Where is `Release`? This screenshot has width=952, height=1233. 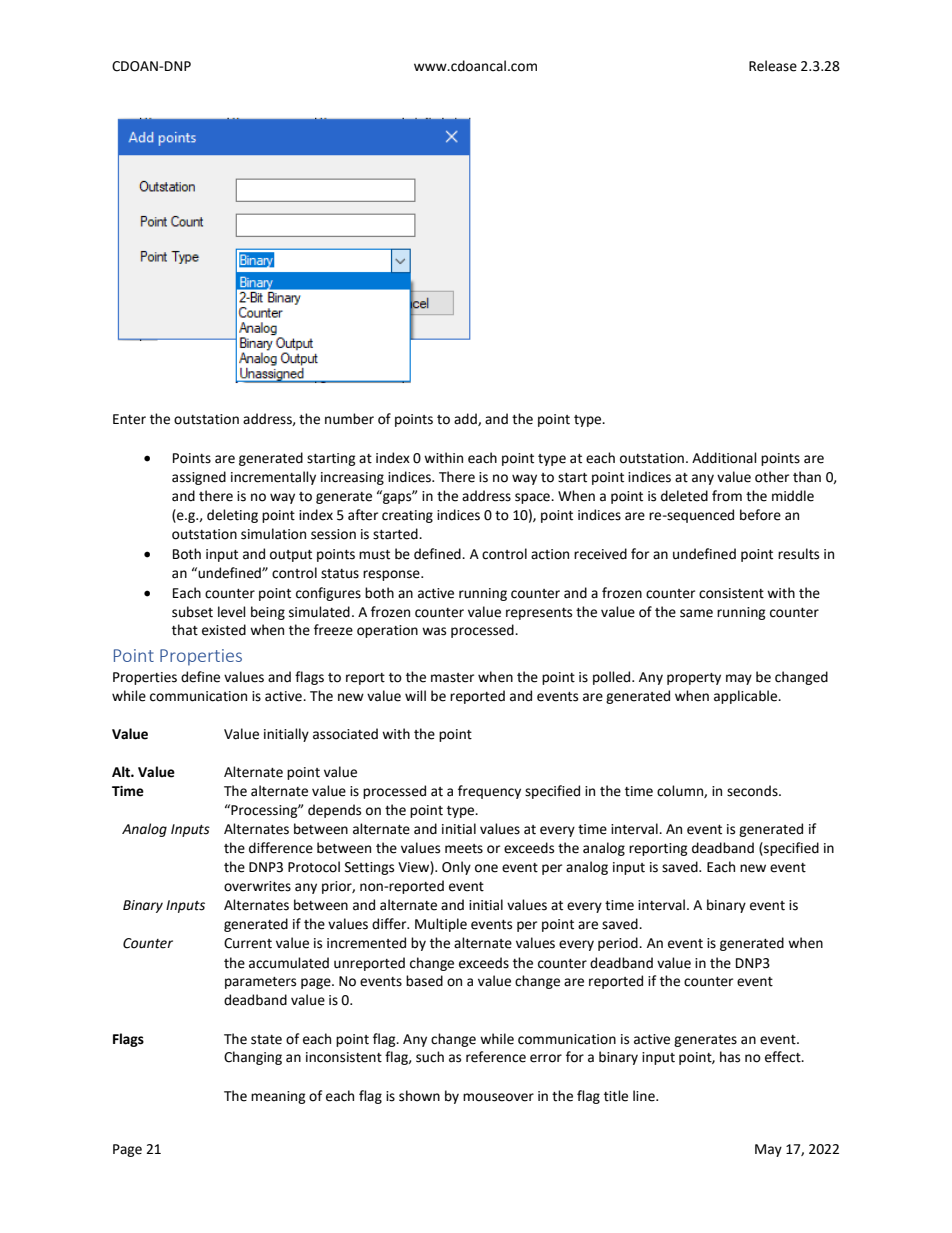
Release is located at coordinates (773, 66).
